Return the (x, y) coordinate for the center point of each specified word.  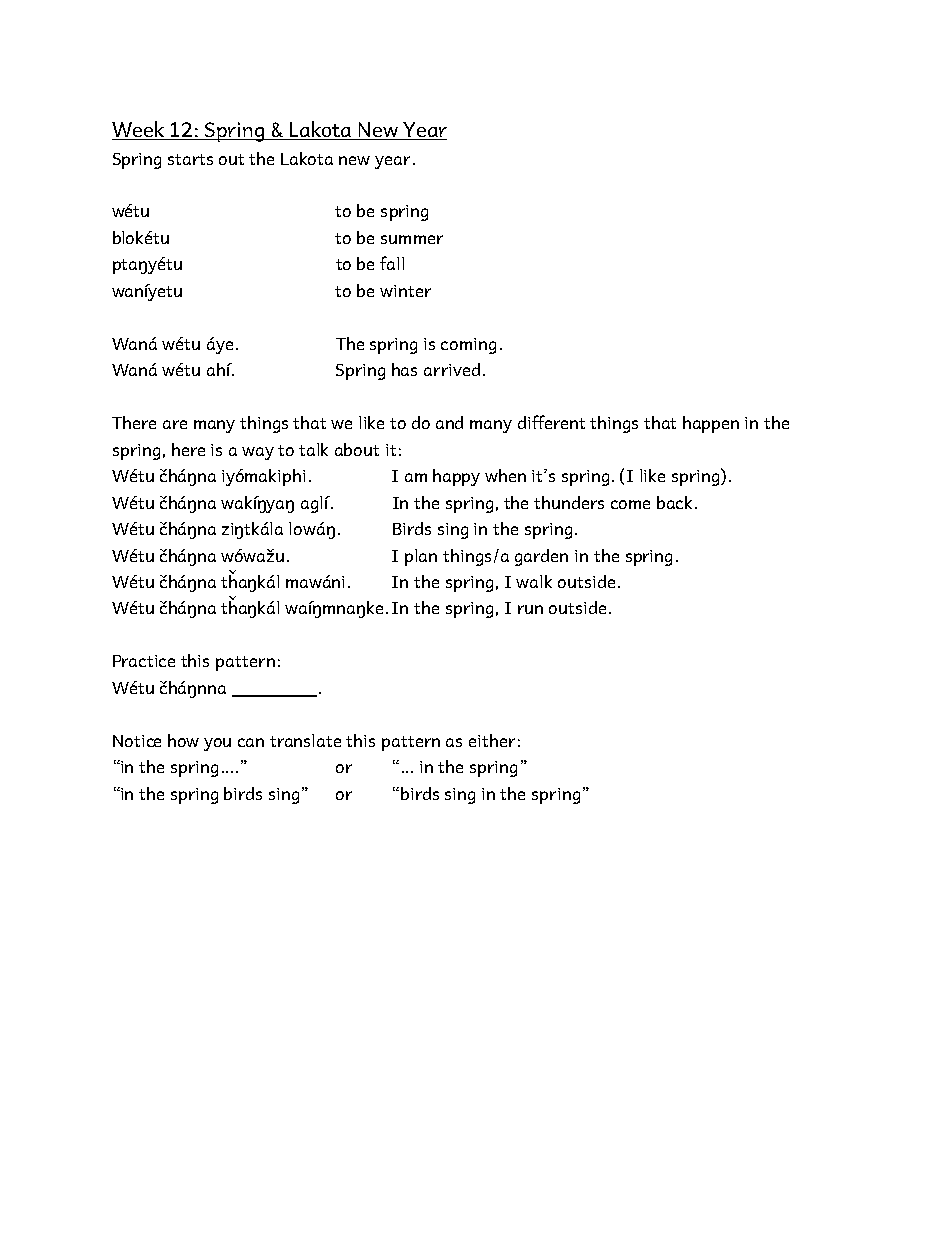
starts (190, 159)
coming (468, 346)
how (183, 740)
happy (456, 477)
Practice (144, 661)
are (175, 424)
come (630, 504)
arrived (452, 369)
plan (421, 557)
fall (392, 263)
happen (711, 424)
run (530, 609)
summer (412, 239)
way (258, 453)
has (404, 369)
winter (405, 291)
